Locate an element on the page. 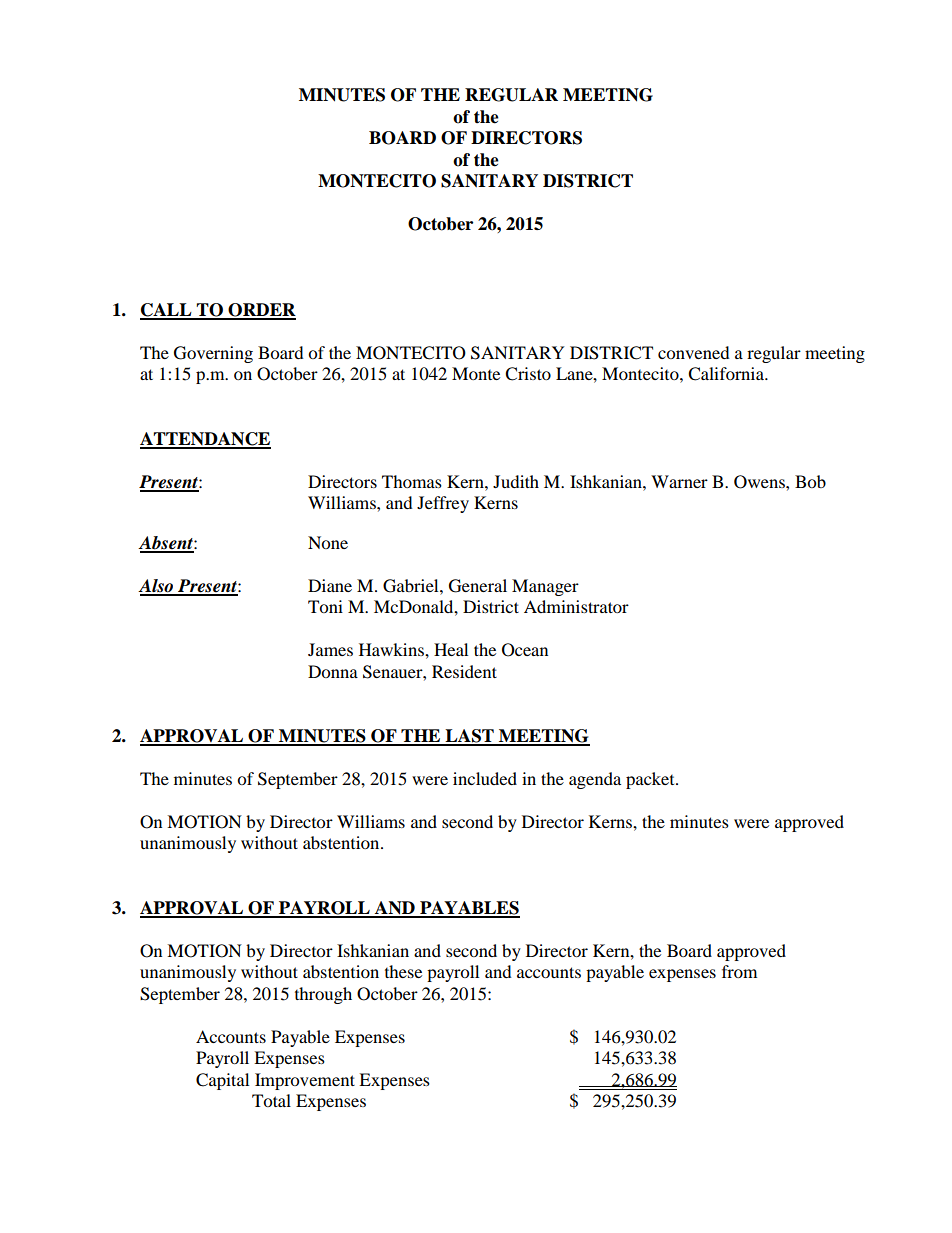 The height and width of the document is (1233, 952). packet is located at coordinates (651, 780).
